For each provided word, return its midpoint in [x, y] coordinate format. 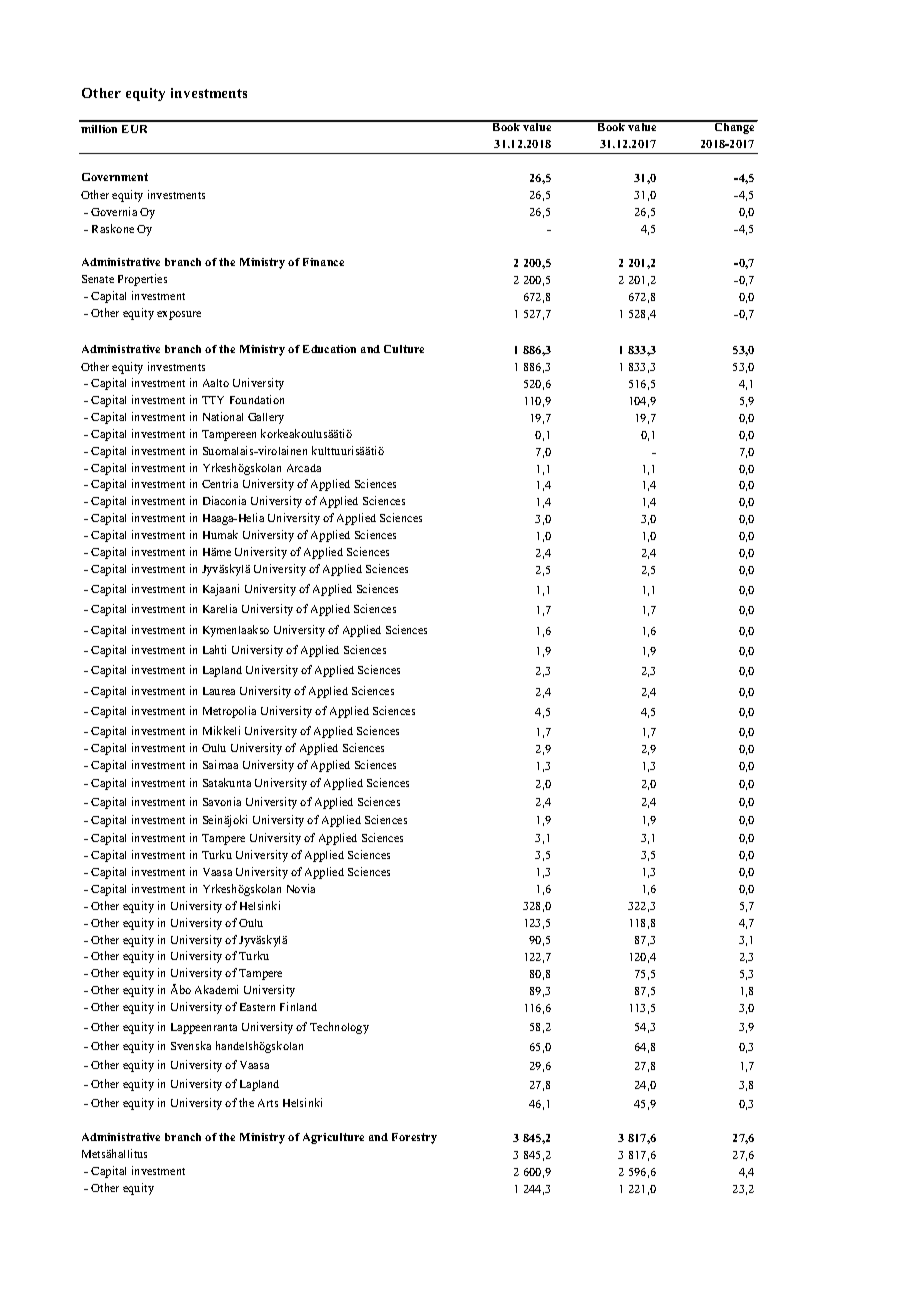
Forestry [414, 1138]
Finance [323, 262]
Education [329, 349]
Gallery [266, 418]
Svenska [191, 1045]
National [223, 416]
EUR [134, 129]
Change [734, 127]
